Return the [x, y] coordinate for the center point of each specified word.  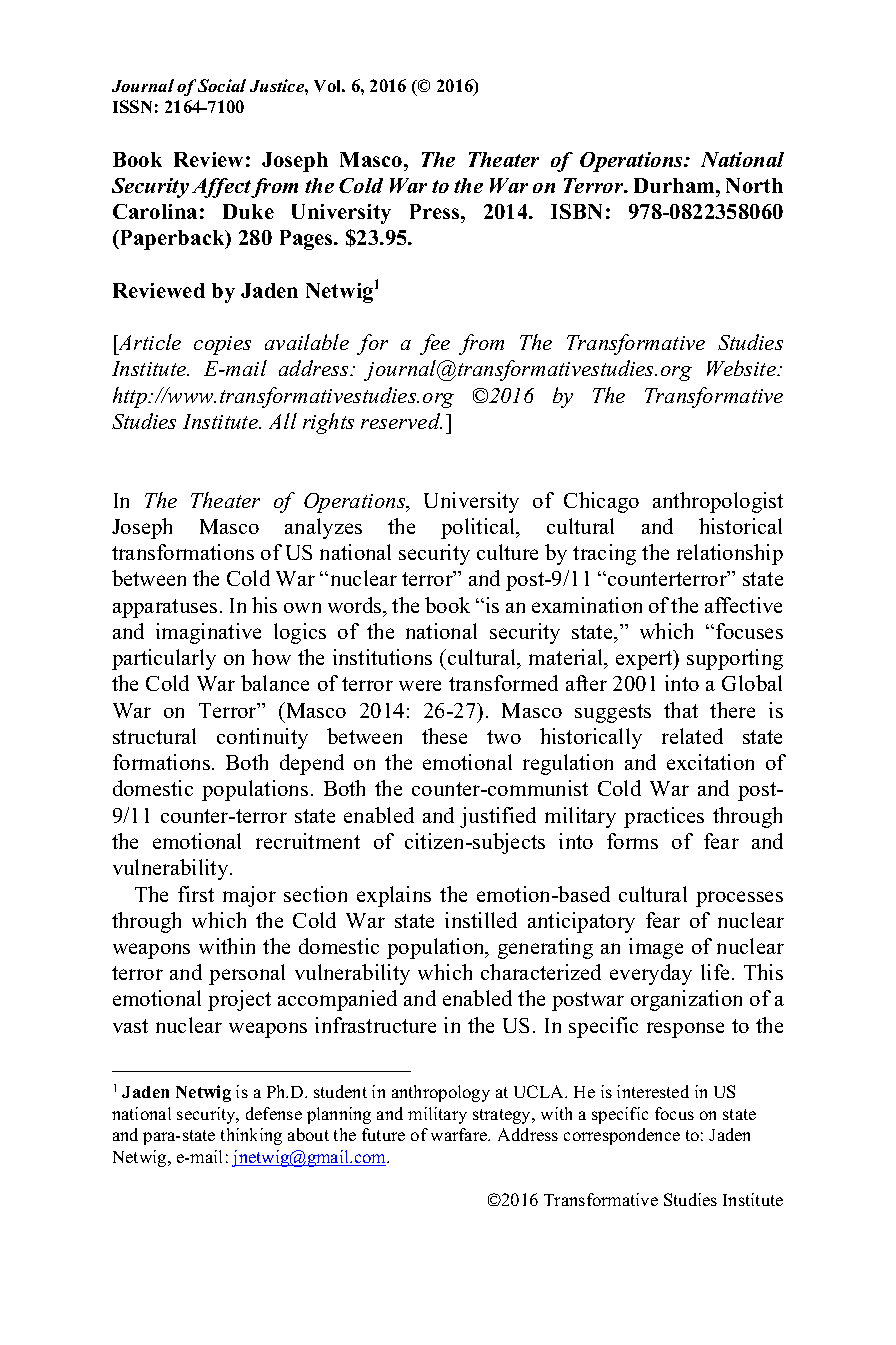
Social [222, 85]
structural [154, 736]
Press [436, 211]
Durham [675, 185]
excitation [710, 762]
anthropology [441, 1093]
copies [222, 345]
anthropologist [718, 502]
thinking [251, 1136]
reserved [401, 421]
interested [653, 1091]
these [444, 736]
